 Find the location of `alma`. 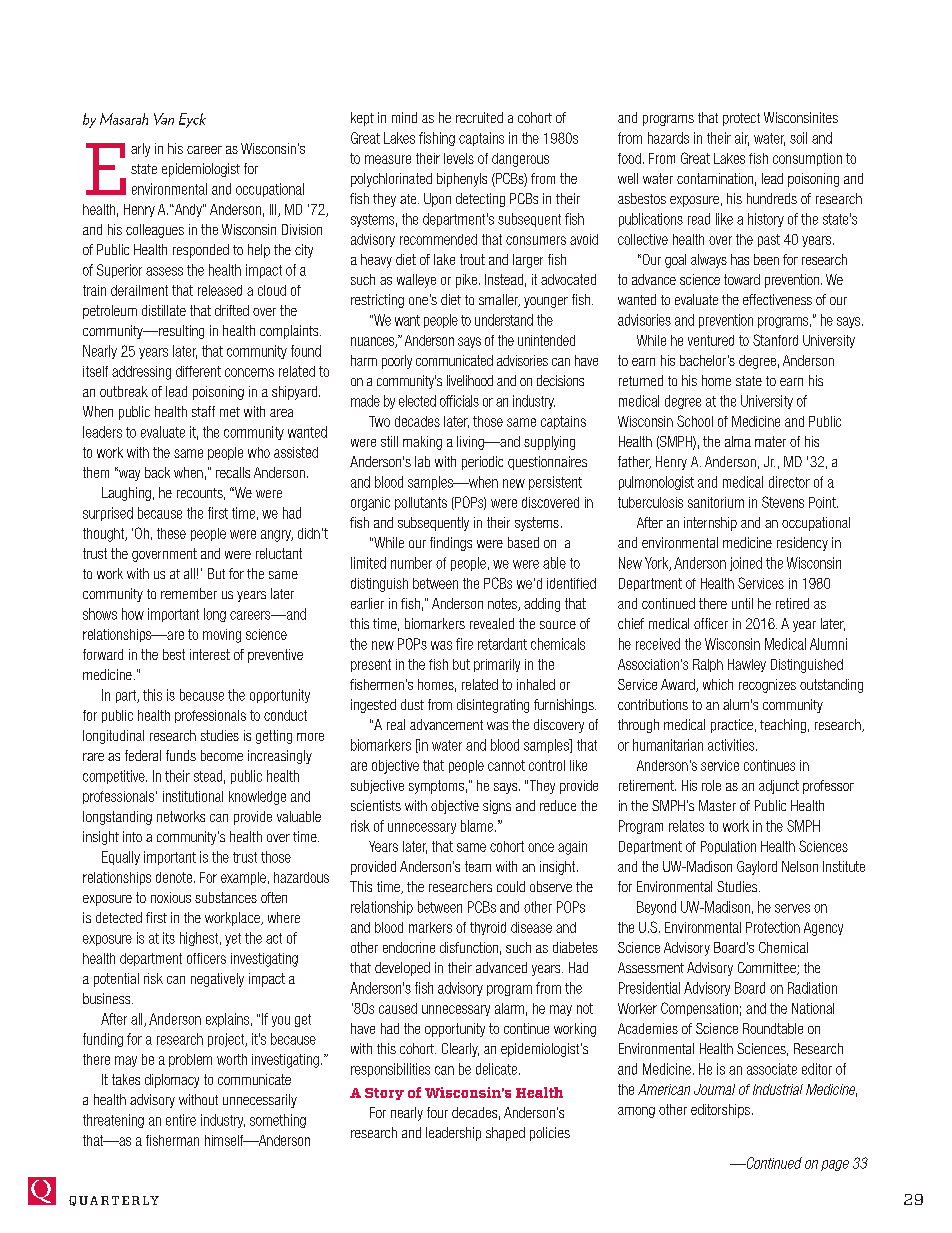

alma is located at coordinates (738, 441).
